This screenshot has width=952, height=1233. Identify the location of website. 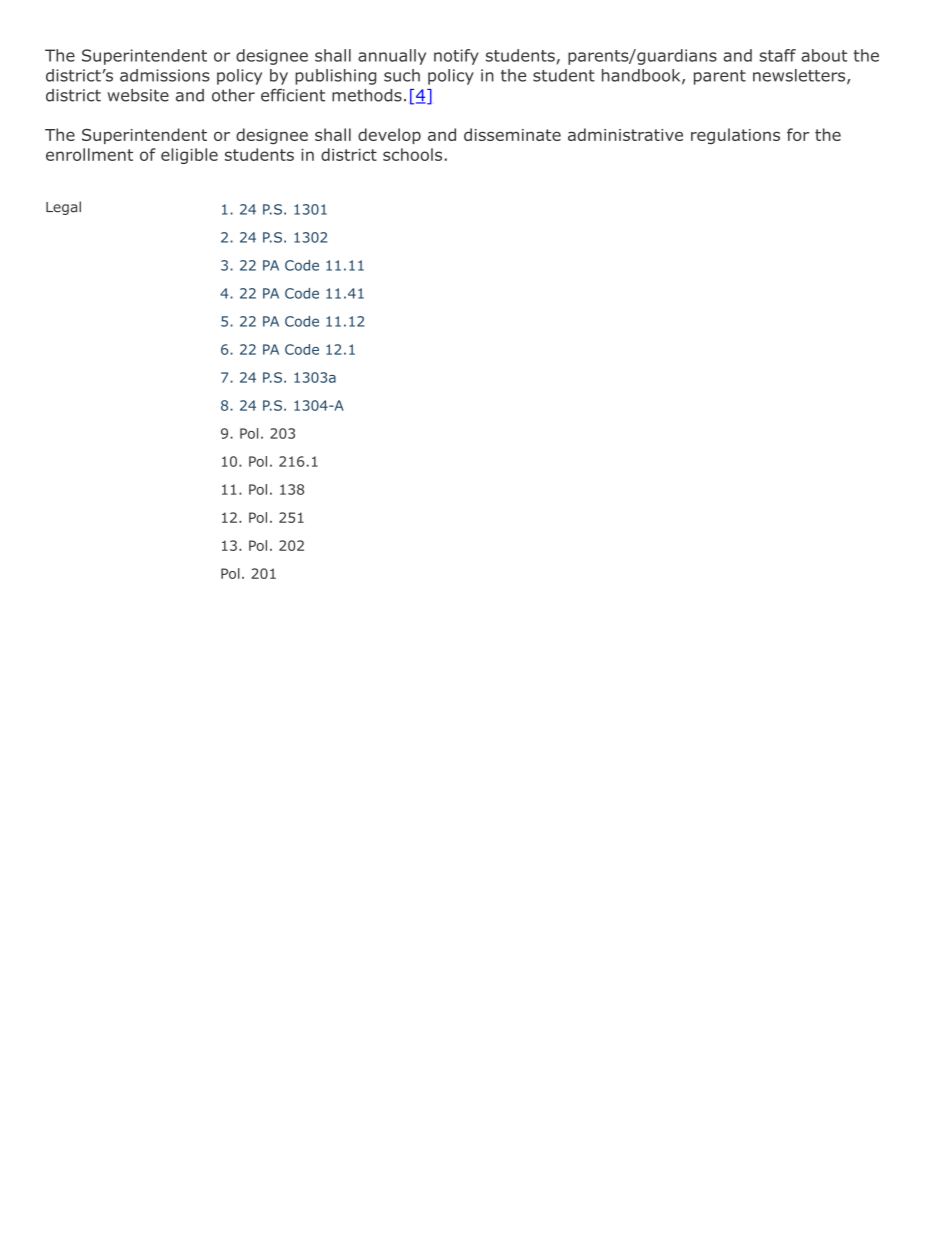
(138, 95).
